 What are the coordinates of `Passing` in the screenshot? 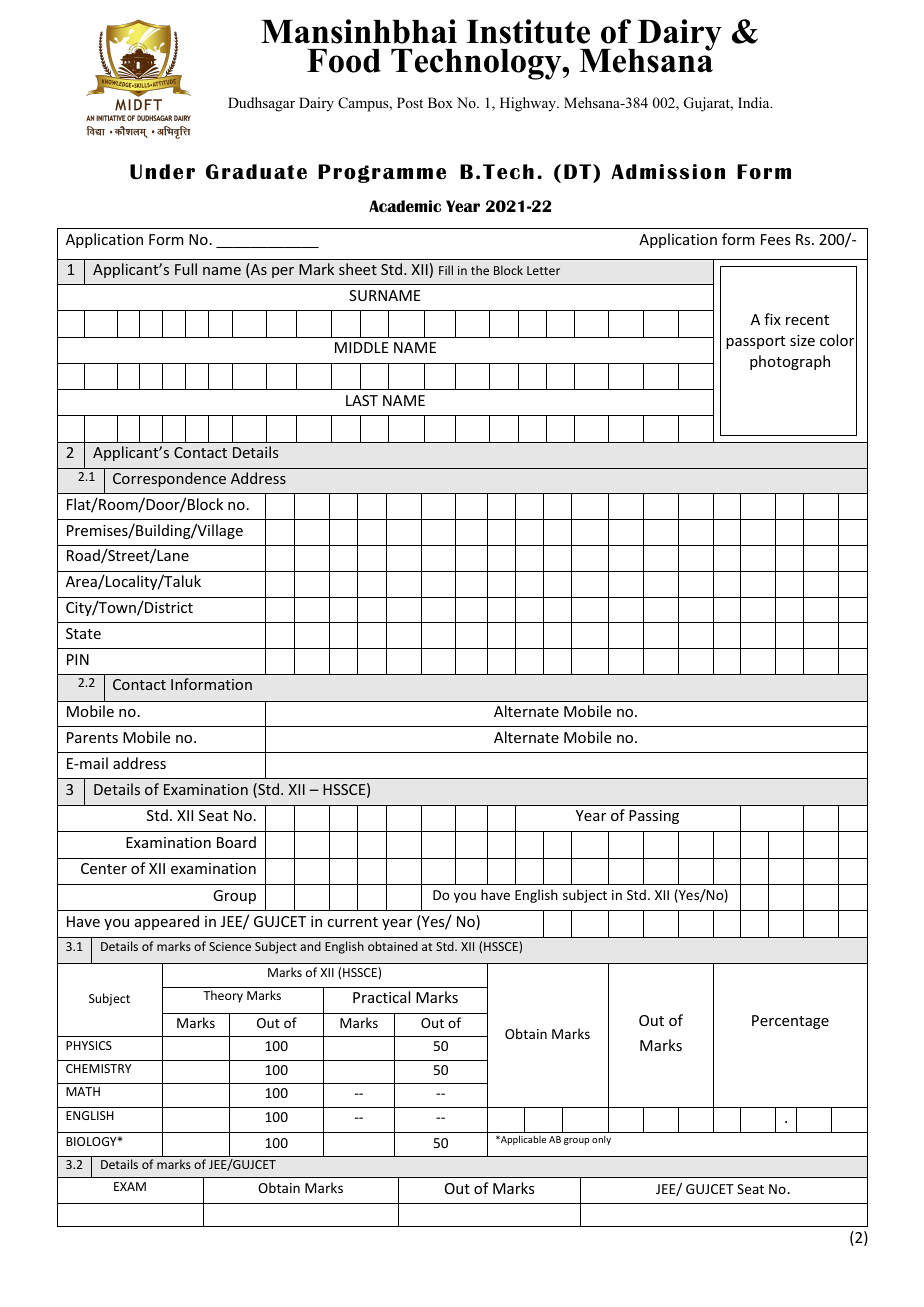 It's located at (654, 817).
